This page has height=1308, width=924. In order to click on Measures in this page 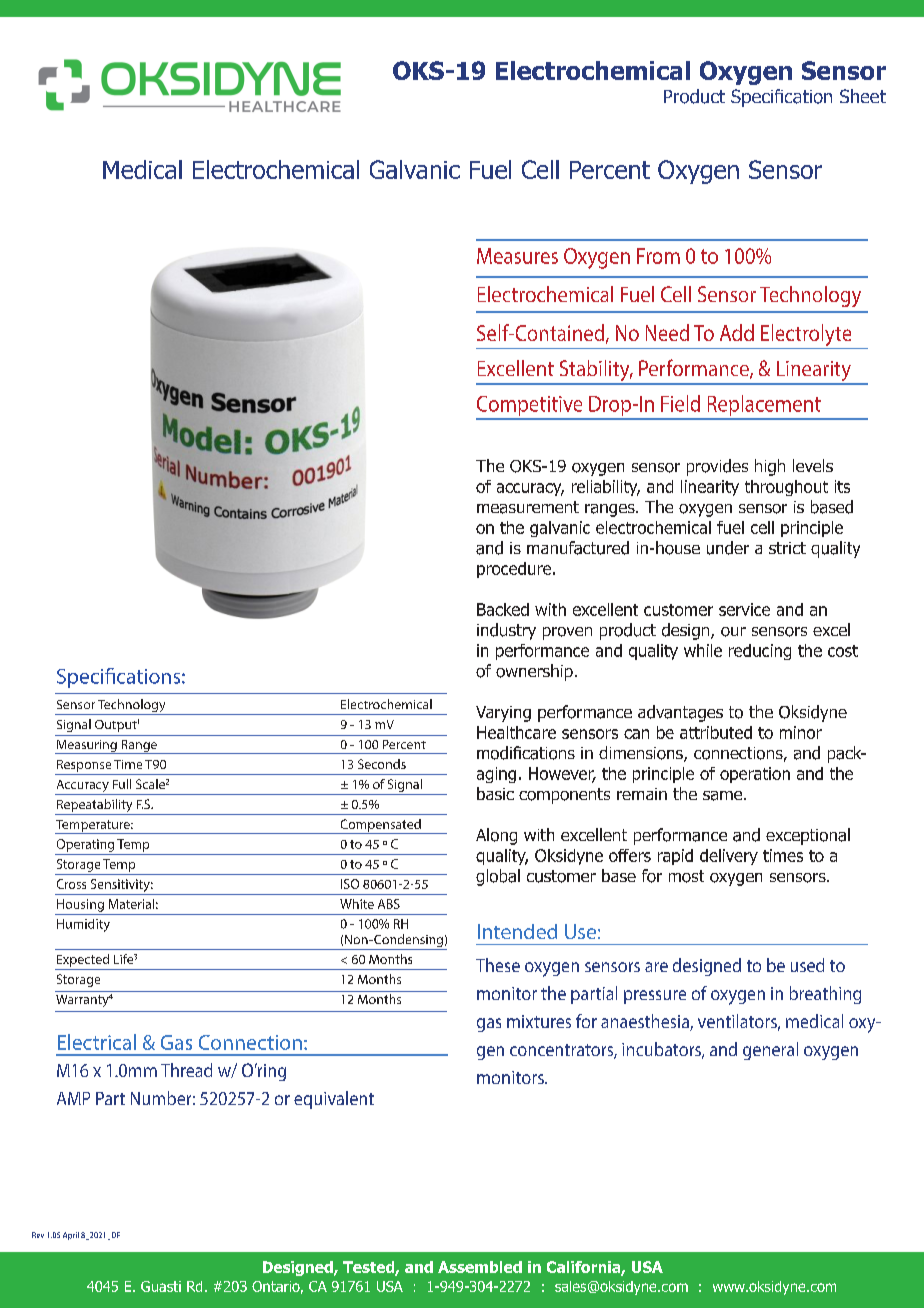, I will do `click(517, 256)`.
